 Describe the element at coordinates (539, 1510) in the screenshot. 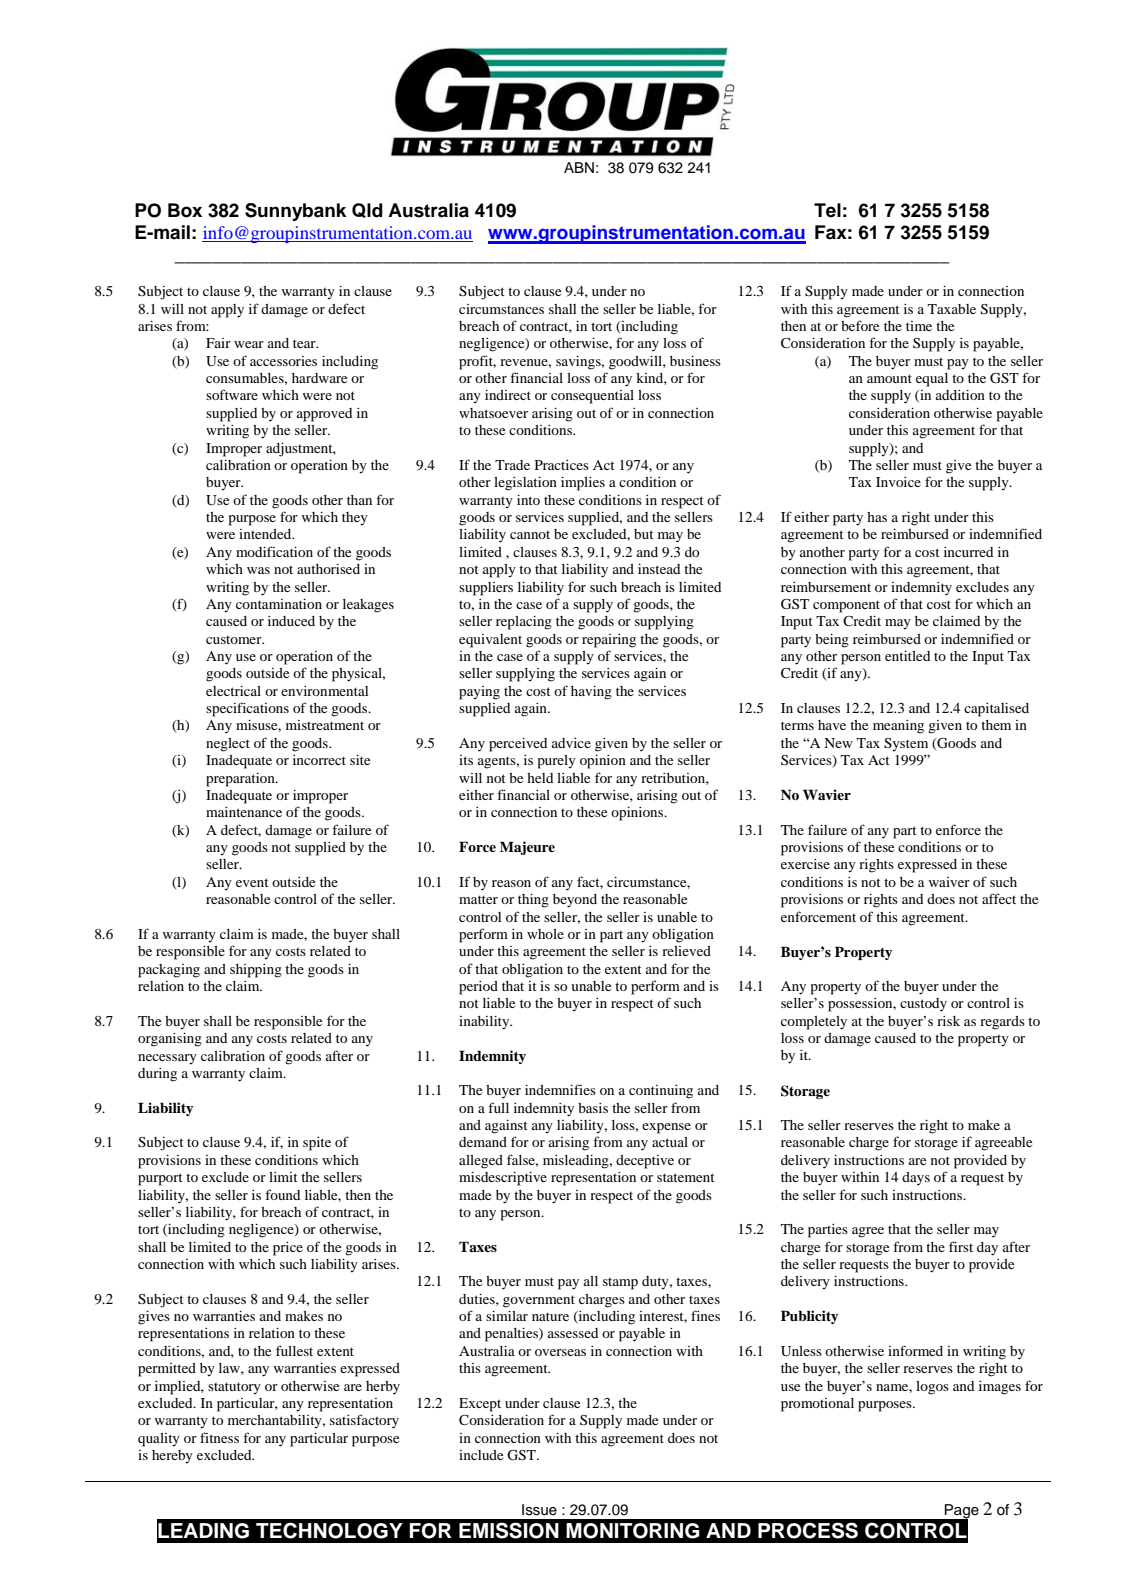

I see `Issue` at that location.
